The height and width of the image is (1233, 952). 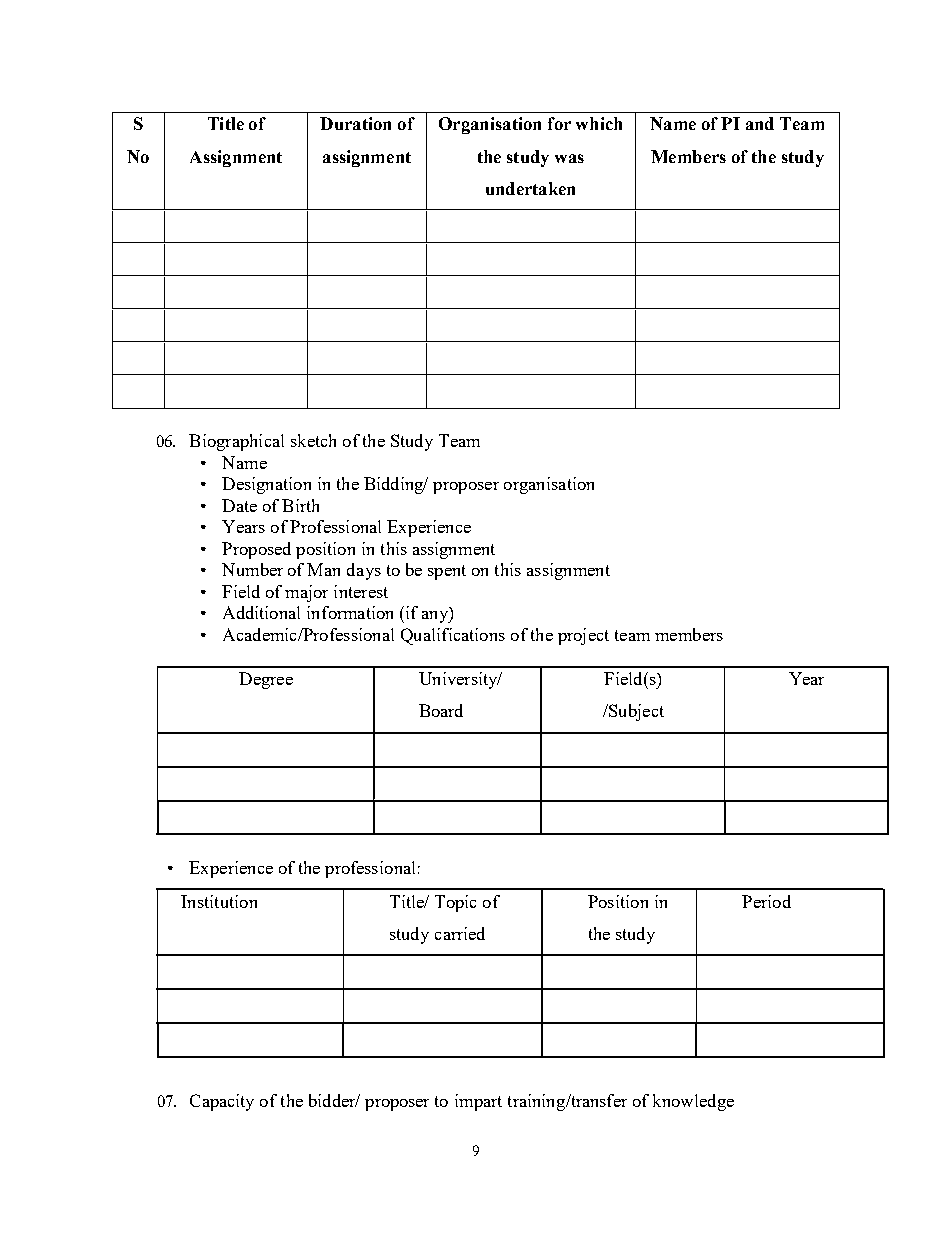 What do you see at coordinates (766, 901) in the image?
I see `Period` at bounding box center [766, 901].
